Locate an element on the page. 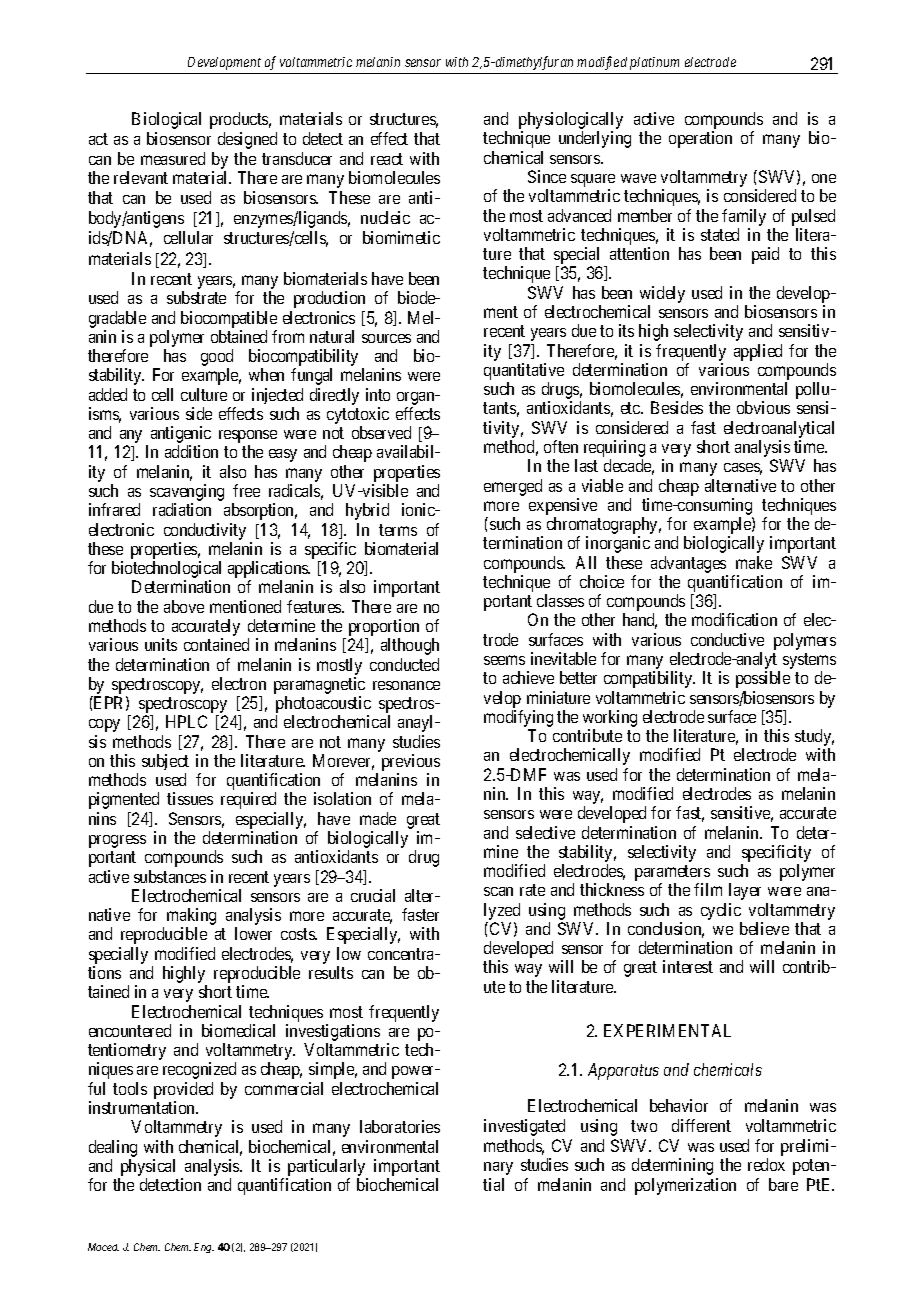 Image resolution: width=924 pixels, height=1309 pixels. physical is located at coordinates (148, 1167).
